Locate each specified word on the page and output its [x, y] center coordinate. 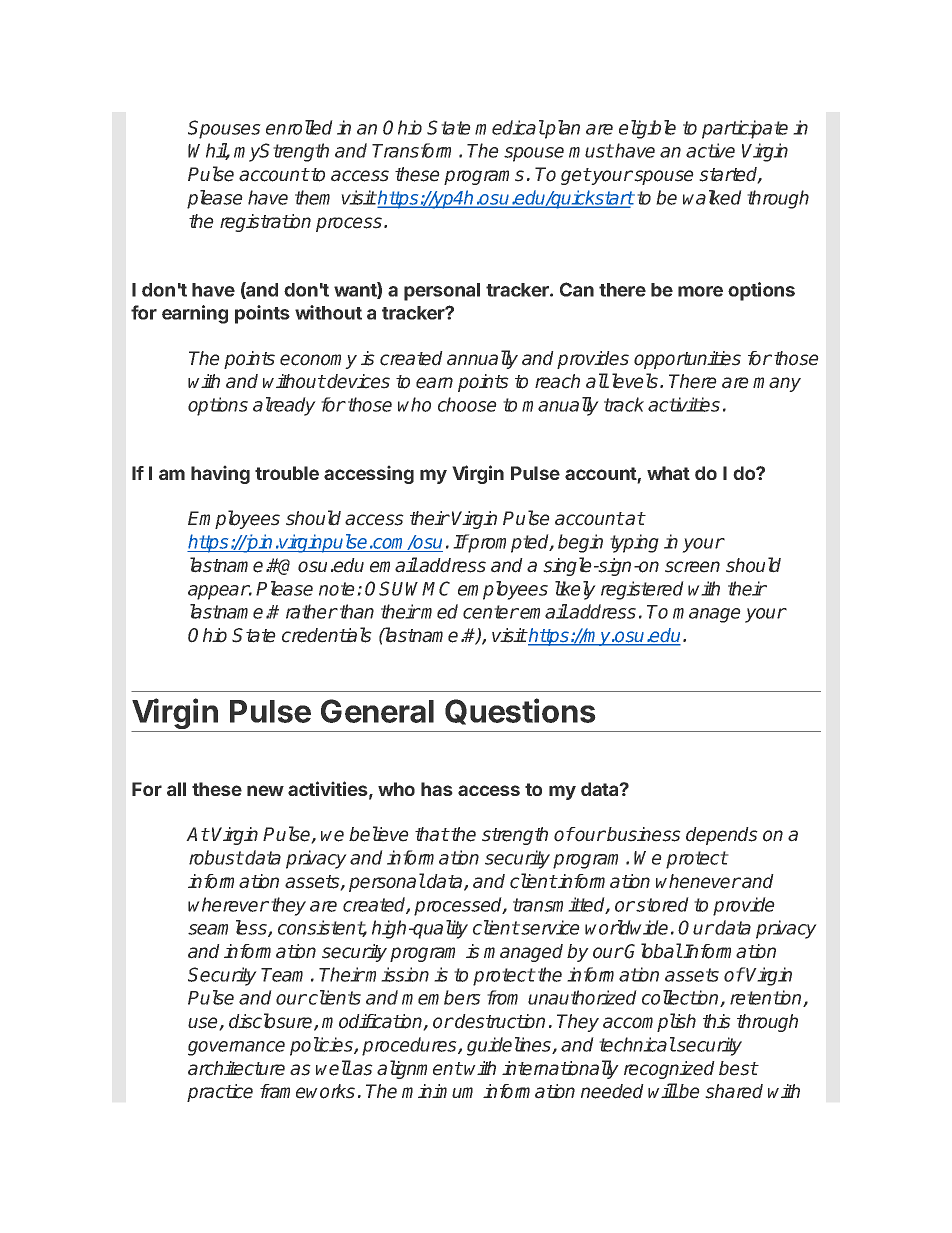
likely [575, 590]
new [265, 790]
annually [482, 359]
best [738, 1068]
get [576, 176]
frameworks [307, 1091]
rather [311, 611]
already [284, 406]
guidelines [510, 1046]
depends [722, 836]
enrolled [299, 127]
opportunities [687, 360]
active [710, 150]
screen [692, 567]
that [432, 834]
